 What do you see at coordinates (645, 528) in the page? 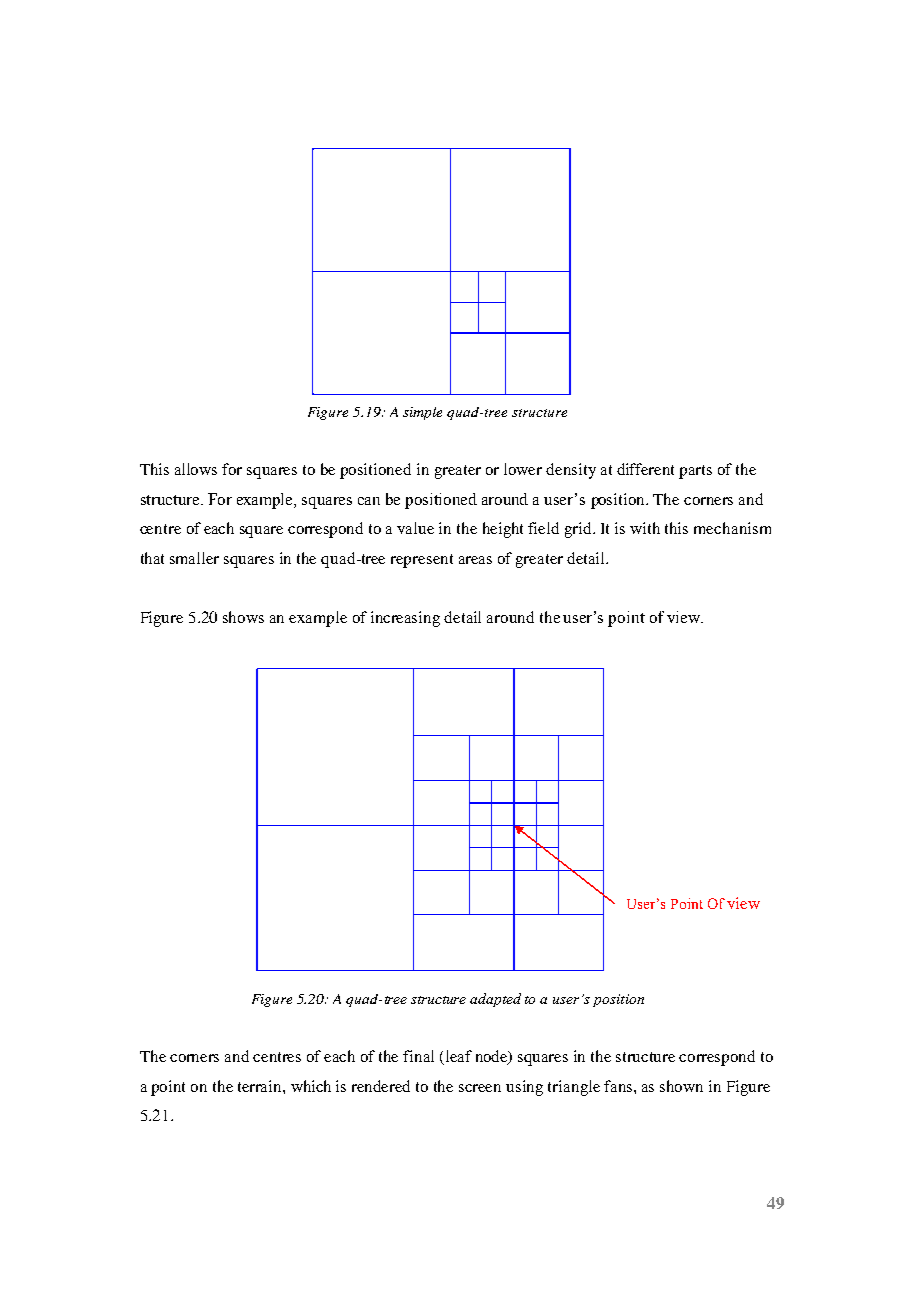
I see `with` at bounding box center [645, 528].
